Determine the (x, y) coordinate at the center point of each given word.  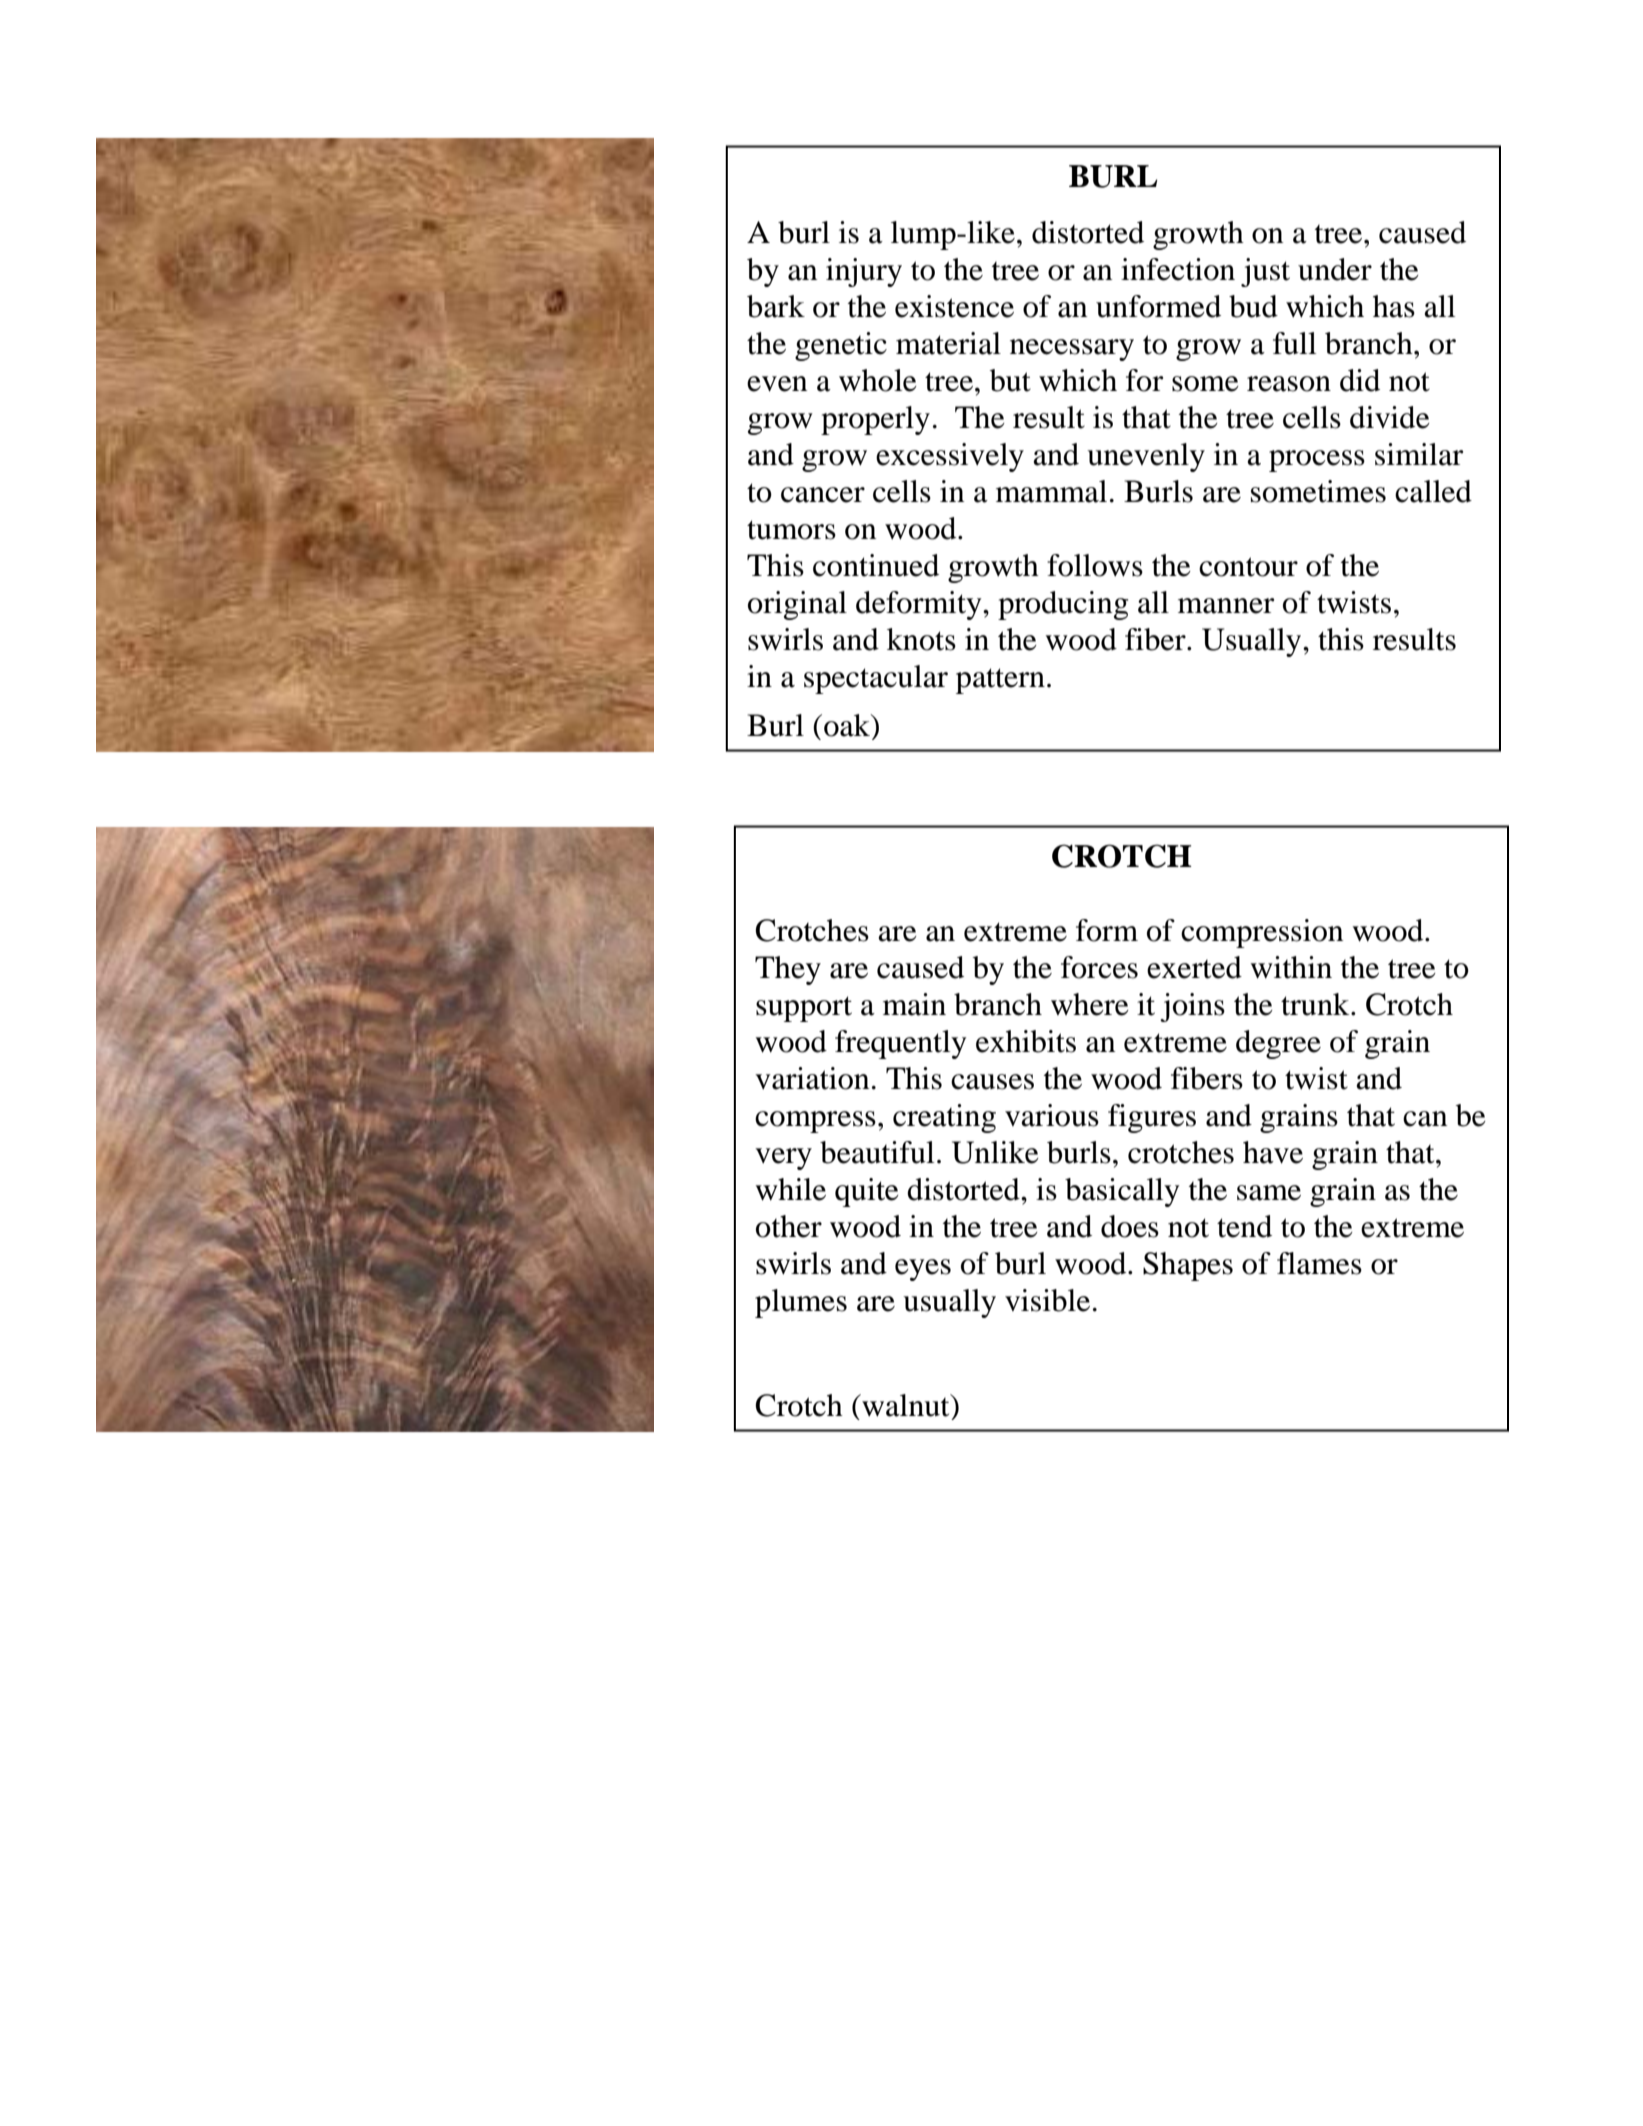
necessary (1072, 350)
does (1130, 1226)
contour (1248, 567)
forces (1099, 967)
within (1291, 967)
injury (864, 272)
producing (1063, 605)
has (1394, 306)
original (797, 605)
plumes (801, 1303)
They (788, 970)
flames (1319, 1263)
